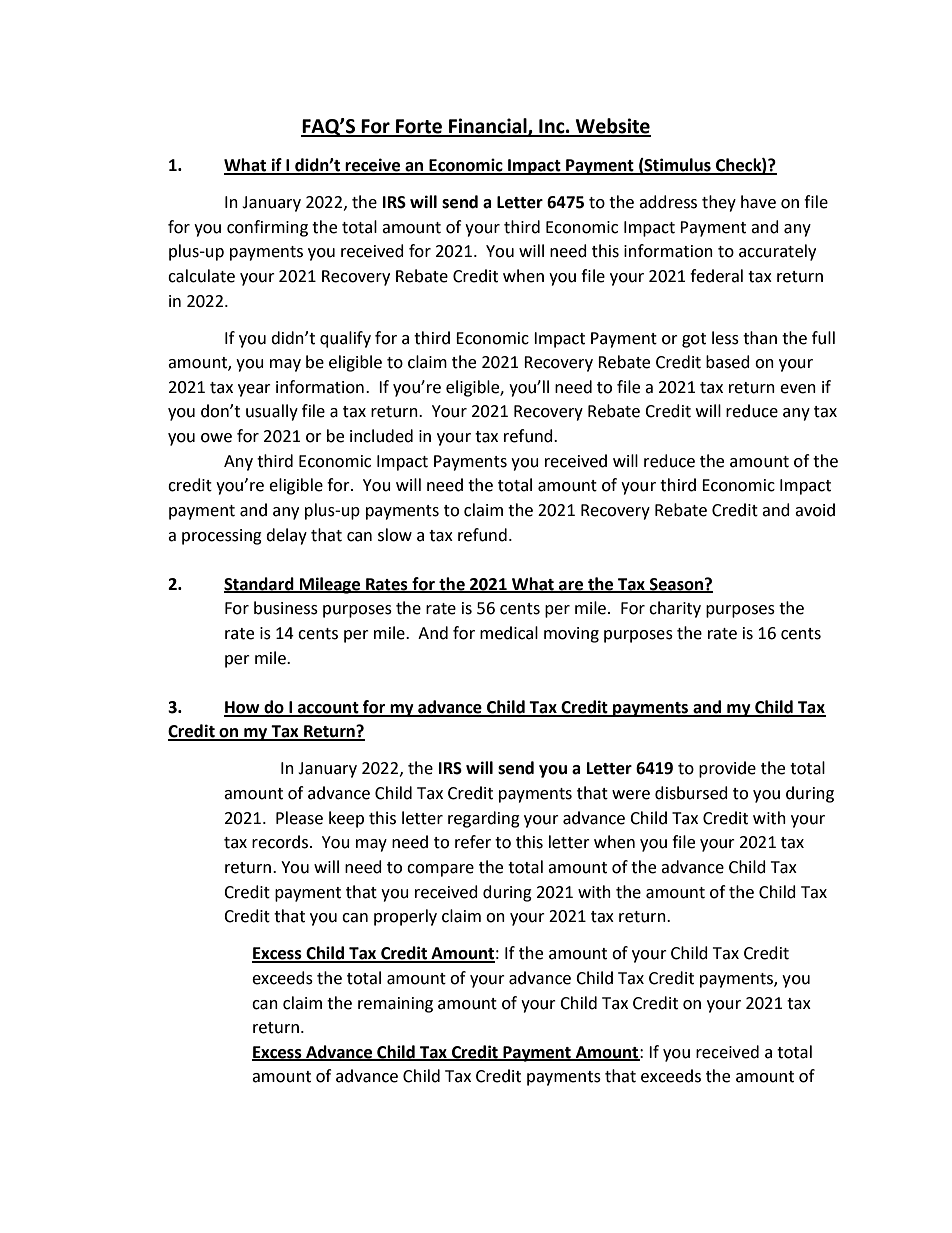 Image resolution: width=952 pixels, height=1233 pixels. Describe the element at coordinates (395, 1005) in the screenshot. I see `remaining` at that location.
